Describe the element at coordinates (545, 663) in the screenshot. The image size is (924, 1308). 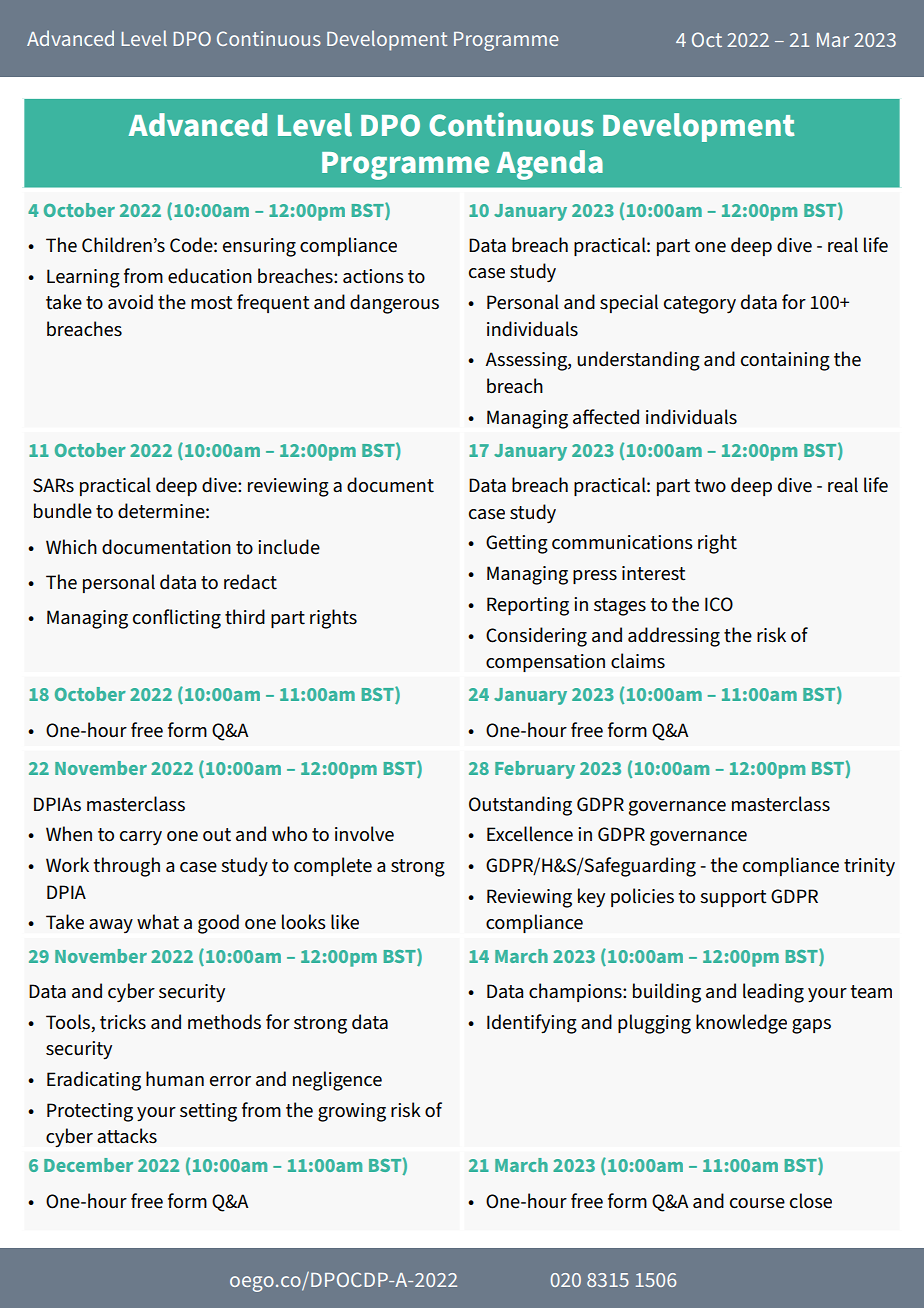
I see `compensation` at that location.
